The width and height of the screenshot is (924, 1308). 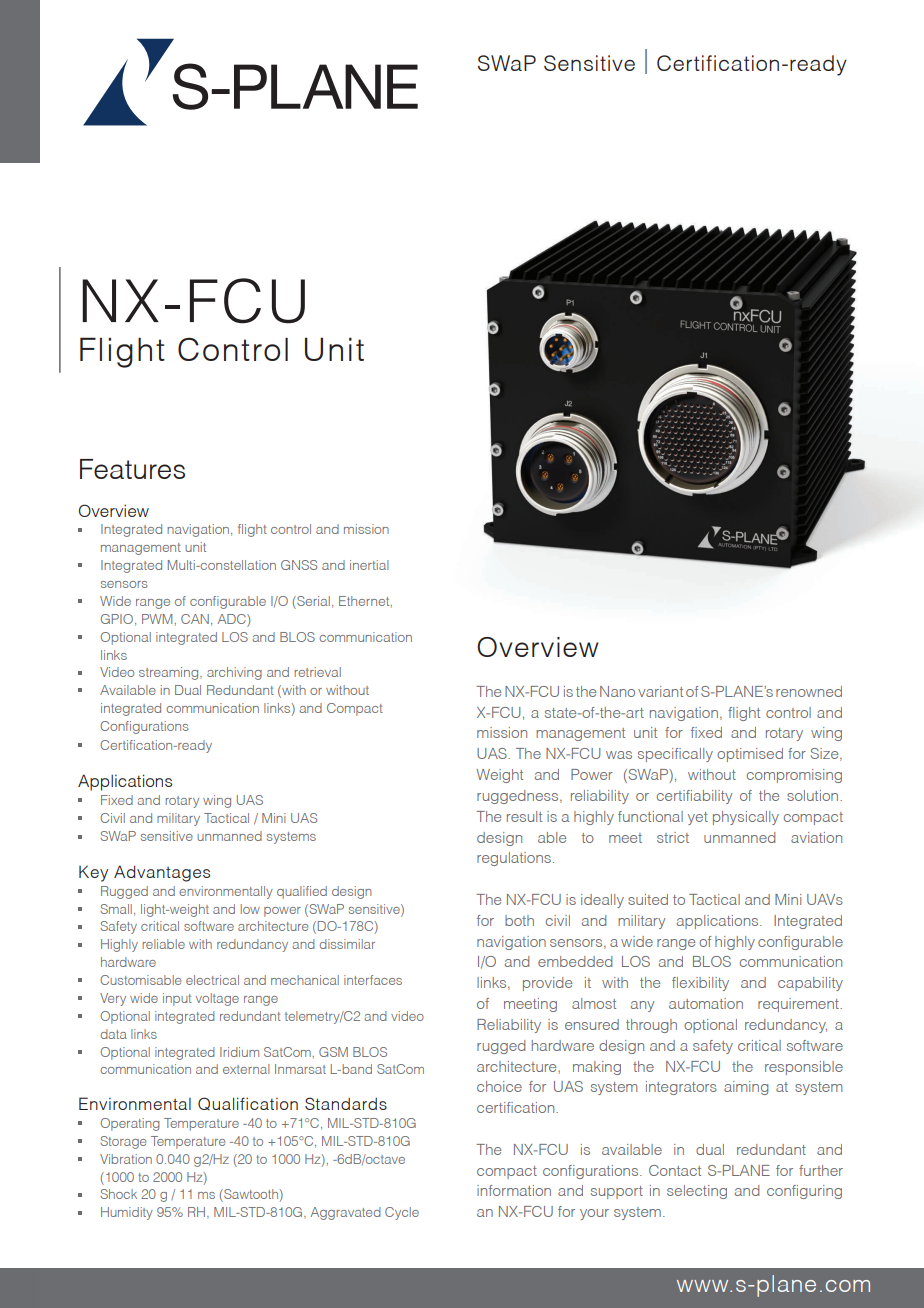 What do you see at coordinates (514, 1190) in the screenshot?
I see `information` at bounding box center [514, 1190].
